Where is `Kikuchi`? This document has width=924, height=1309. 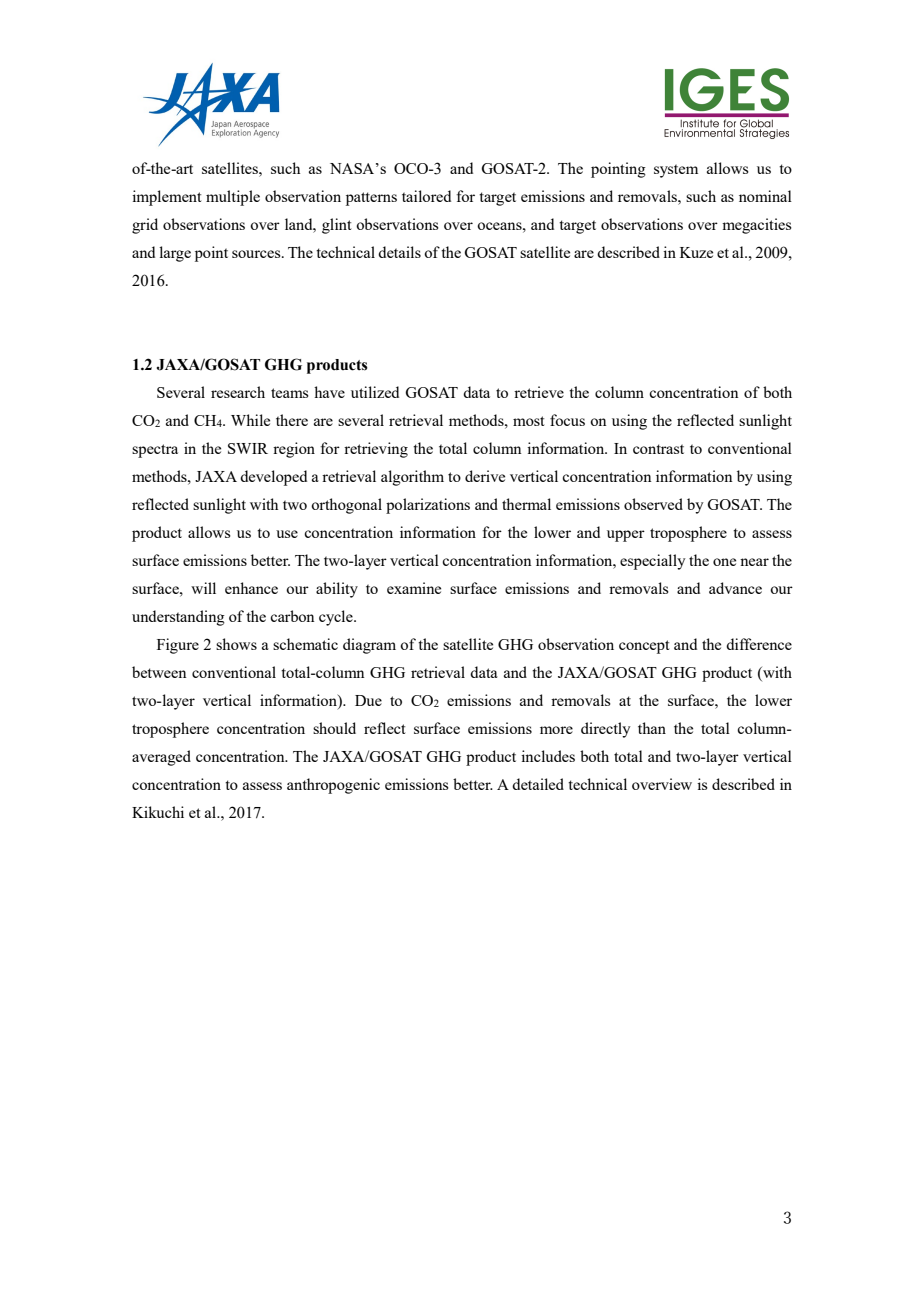 Kikuchi is located at coordinates (158, 812).
